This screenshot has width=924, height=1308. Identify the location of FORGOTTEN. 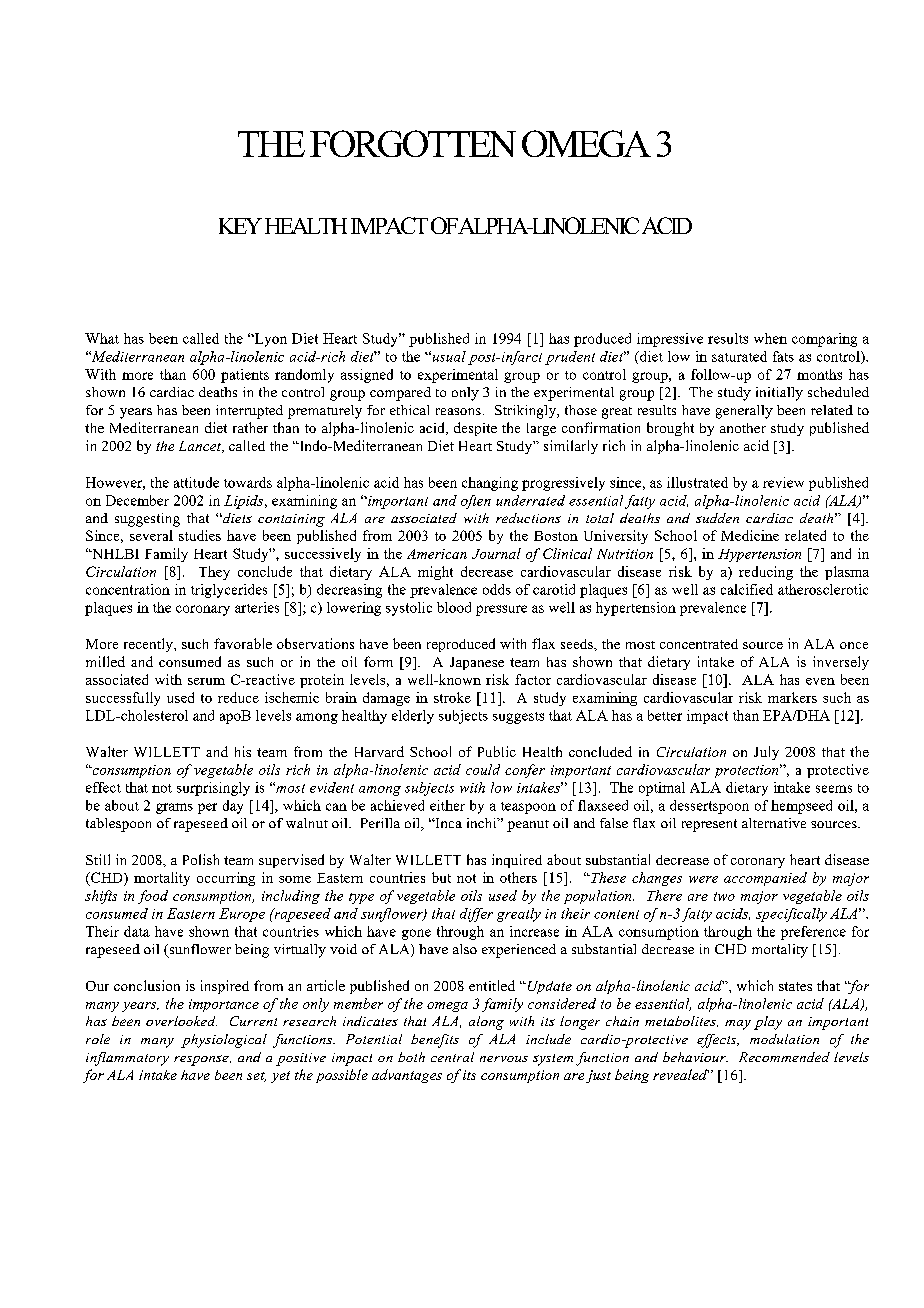
(413, 143).
